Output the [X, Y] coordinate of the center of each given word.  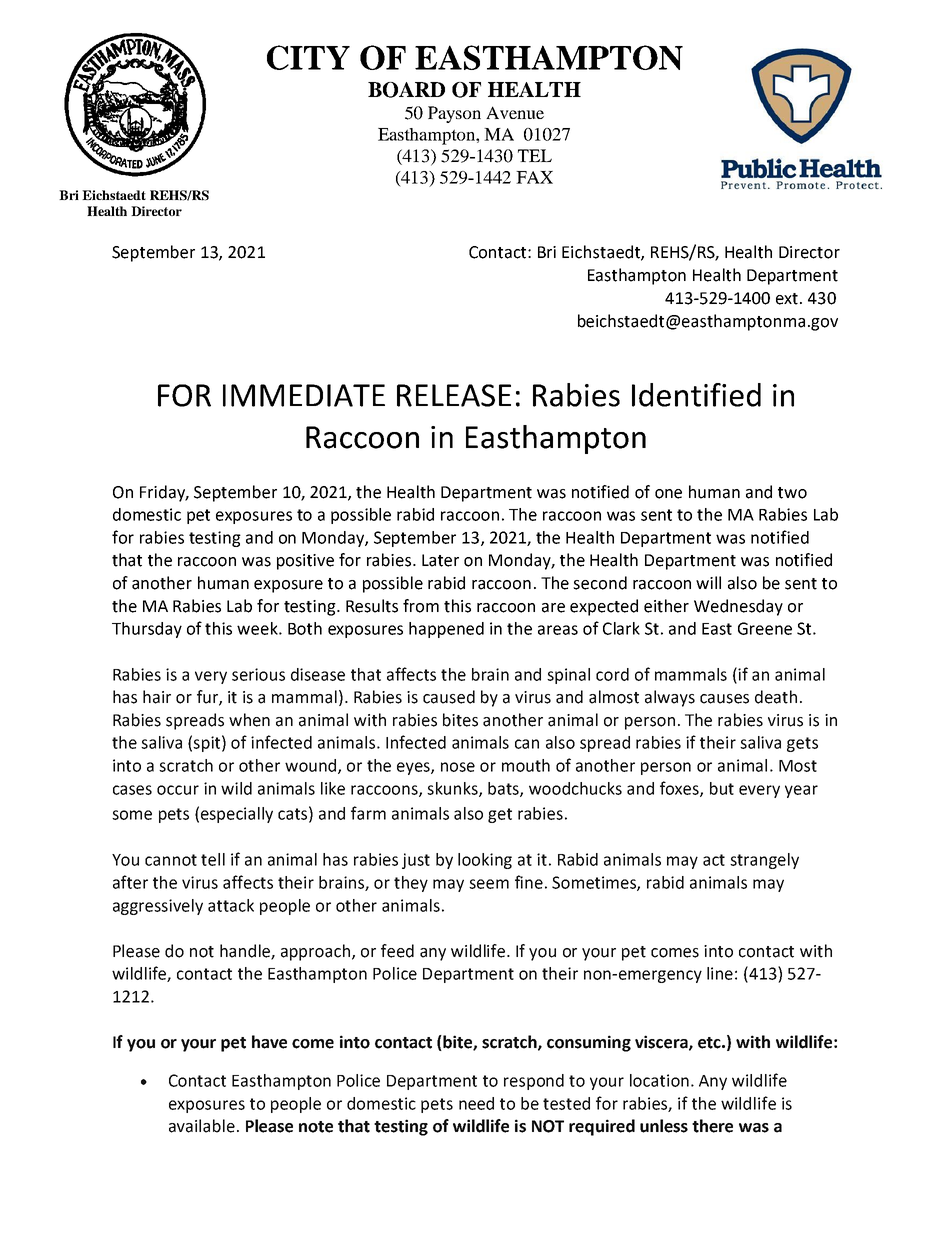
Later [440, 560]
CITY [308, 57]
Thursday [147, 630]
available [202, 1126]
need [476, 1103]
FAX [534, 177]
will [708, 582]
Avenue [515, 112]
